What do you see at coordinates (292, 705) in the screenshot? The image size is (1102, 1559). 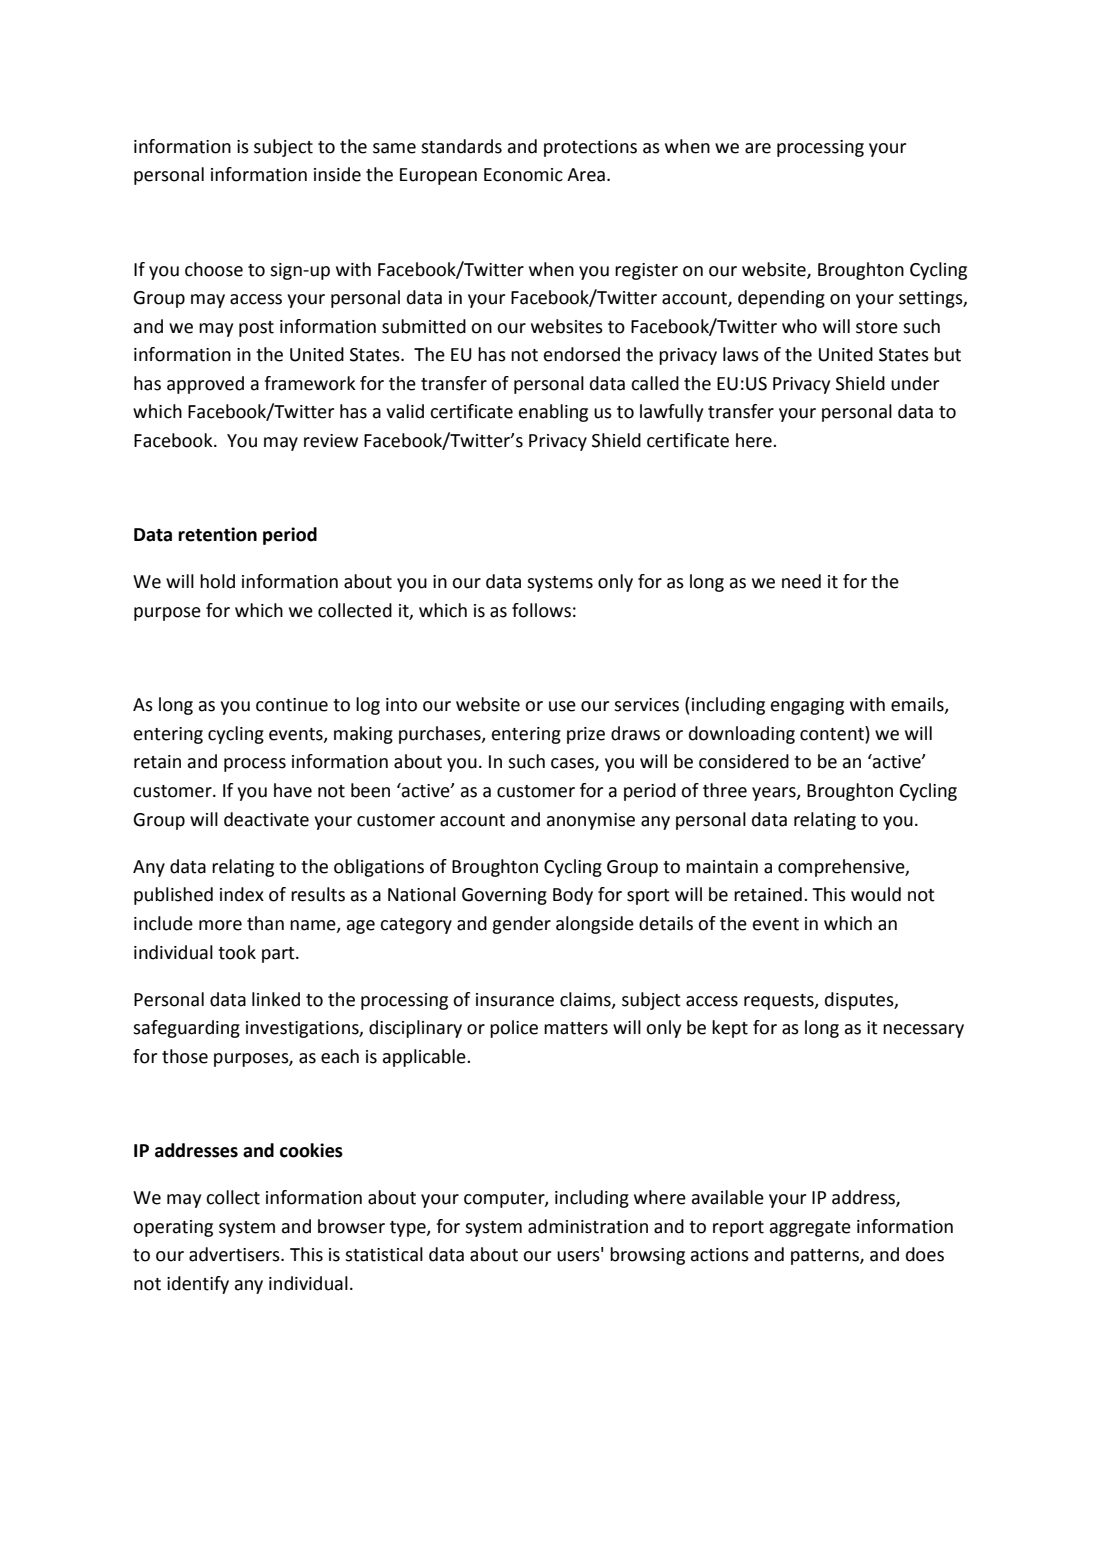 I see `continue` at bounding box center [292, 705].
